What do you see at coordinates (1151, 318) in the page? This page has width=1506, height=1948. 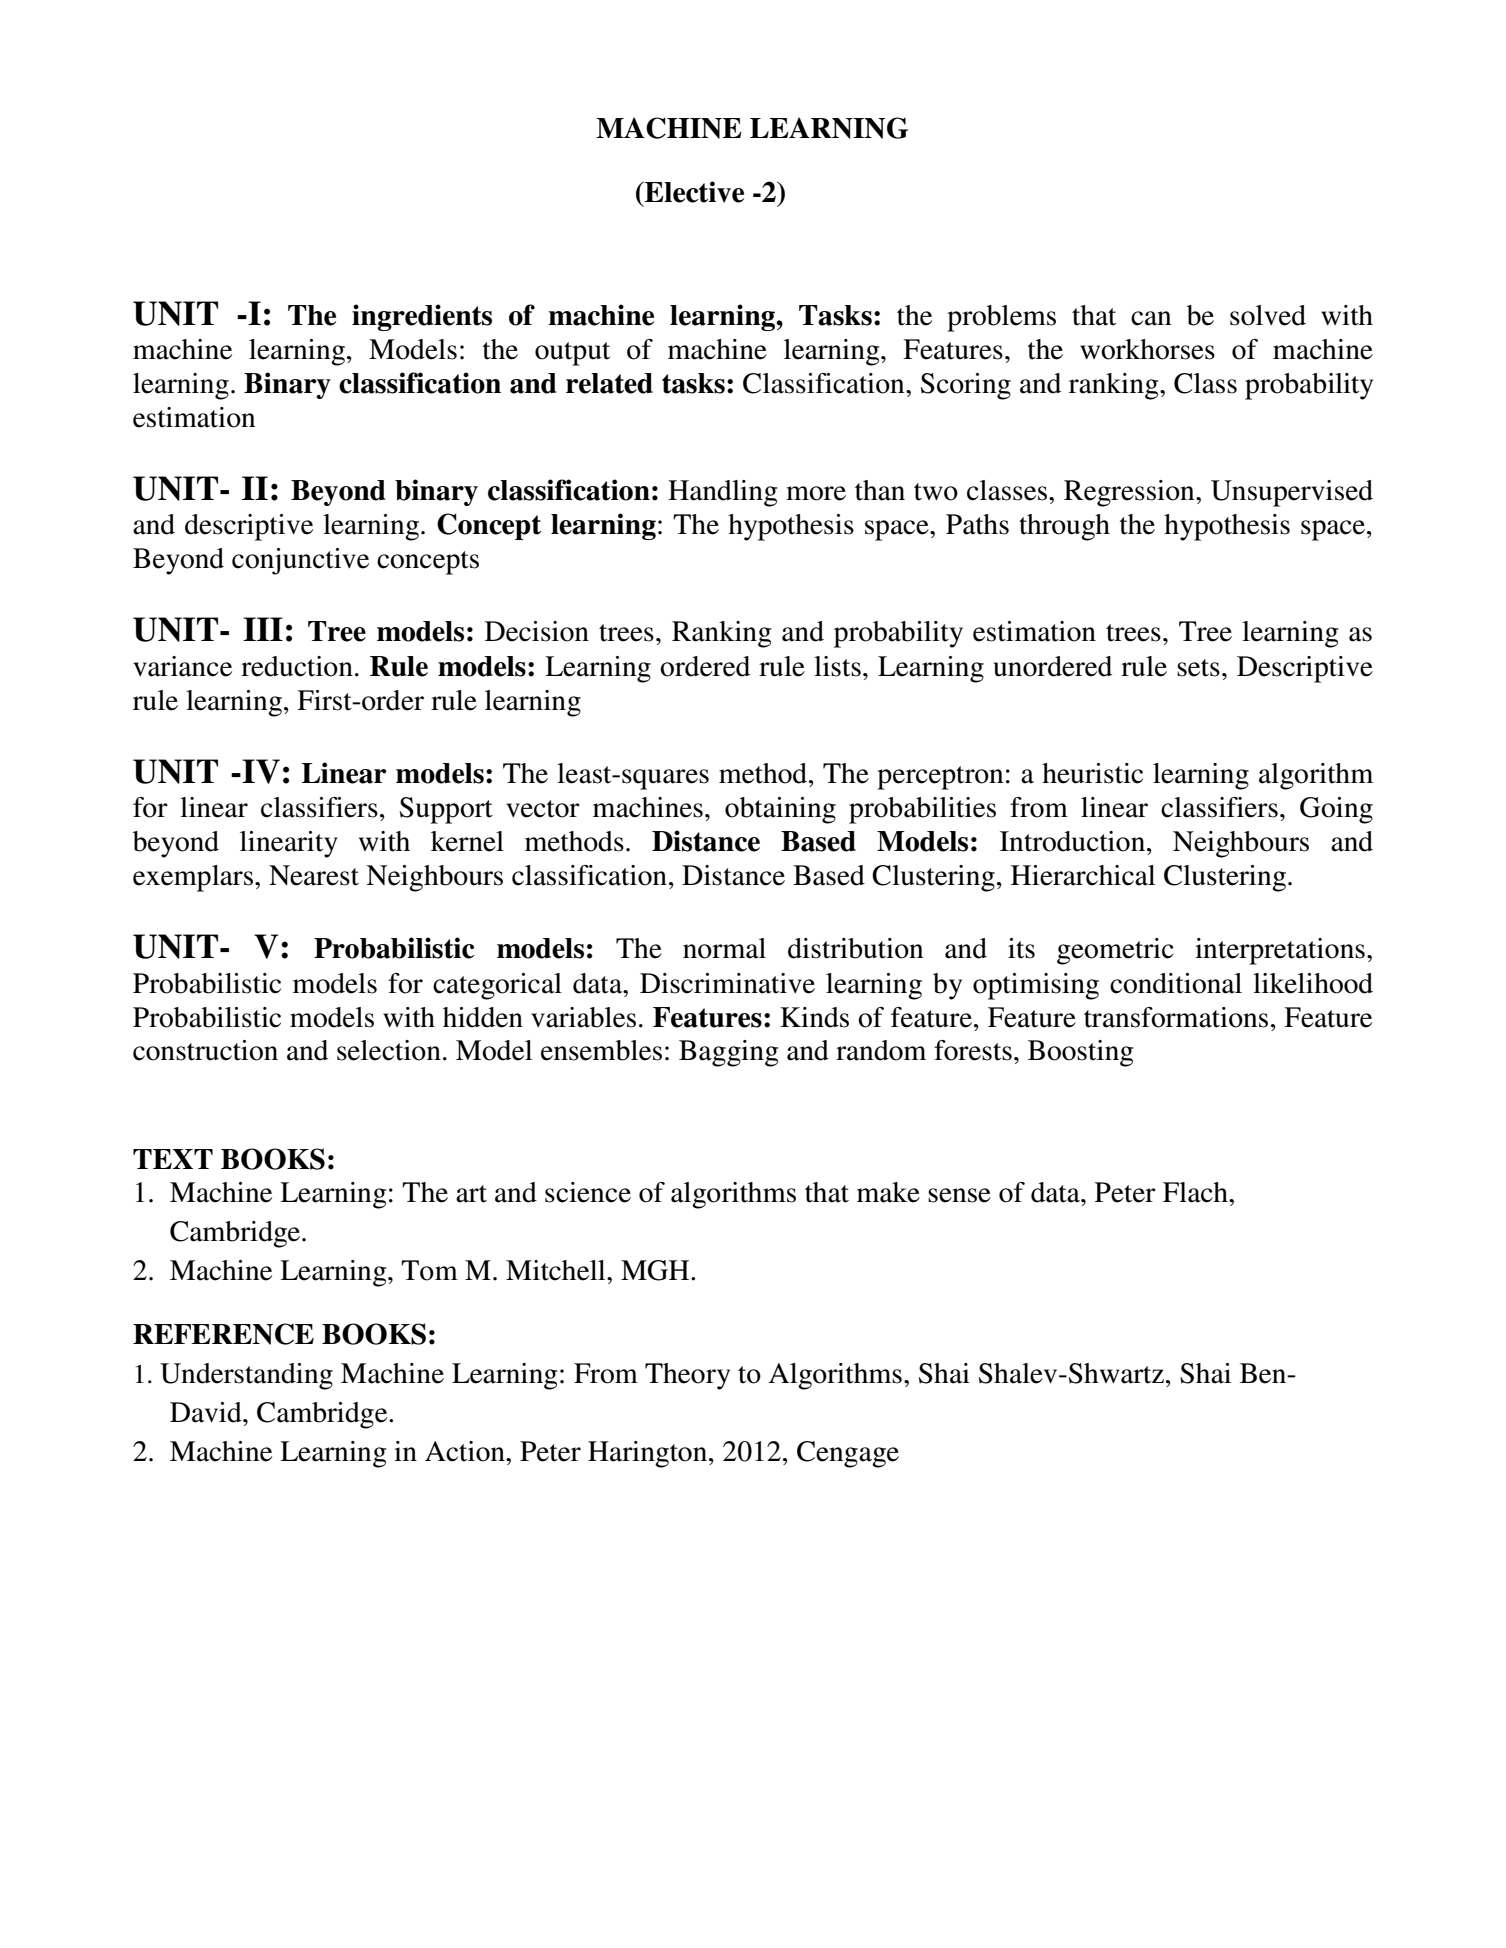 I see `can` at bounding box center [1151, 318].
